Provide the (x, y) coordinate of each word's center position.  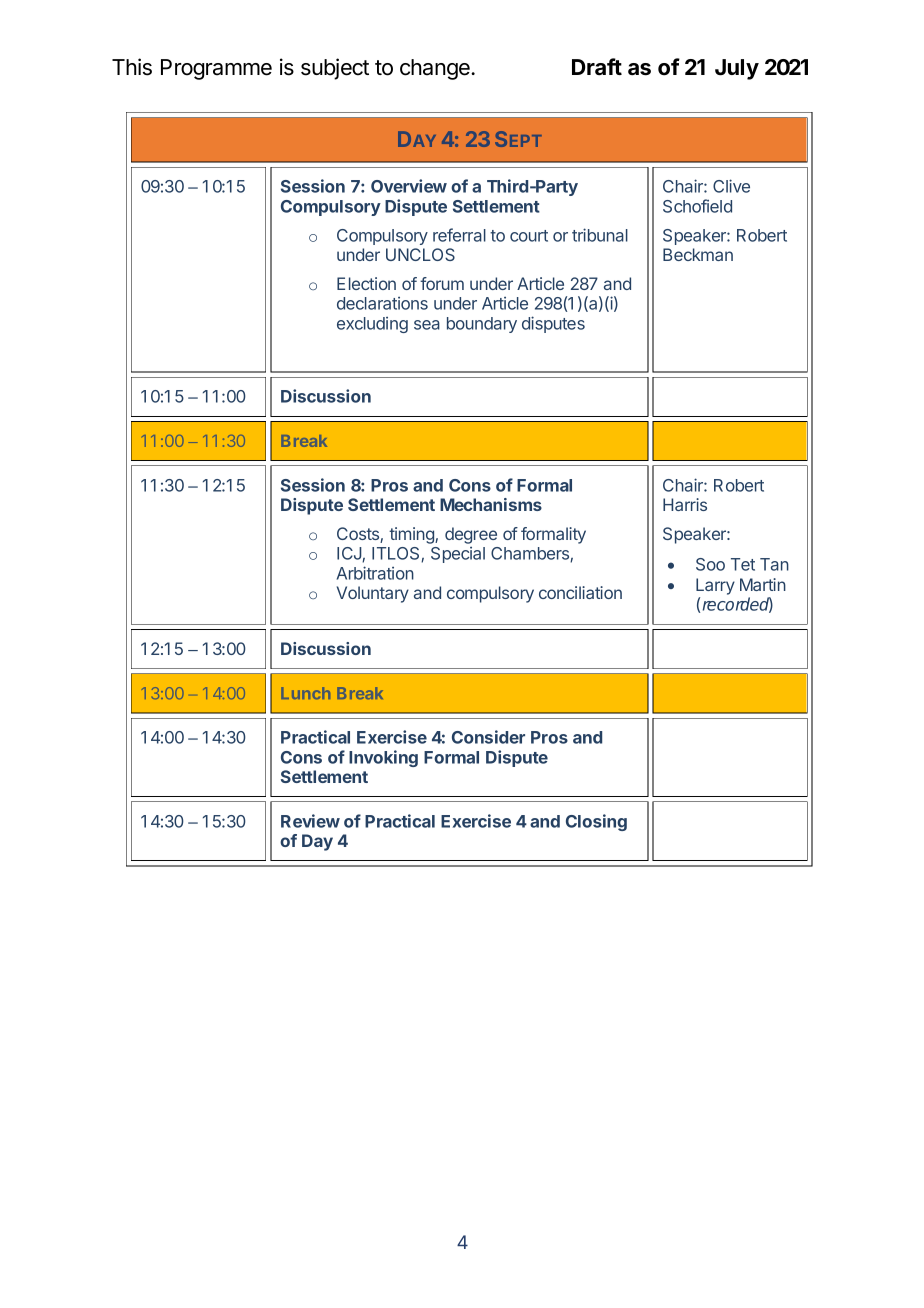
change (436, 69)
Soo (710, 564)
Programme (216, 69)
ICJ (350, 554)
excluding (372, 325)
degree (471, 535)
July (737, 69)
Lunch (305, 693)
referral (459, 235)
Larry (715, 586)
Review (310, 821)
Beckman (698, 254)
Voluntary (373, 594)
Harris (685, 504)
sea (427, 325)
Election (366, 283)
